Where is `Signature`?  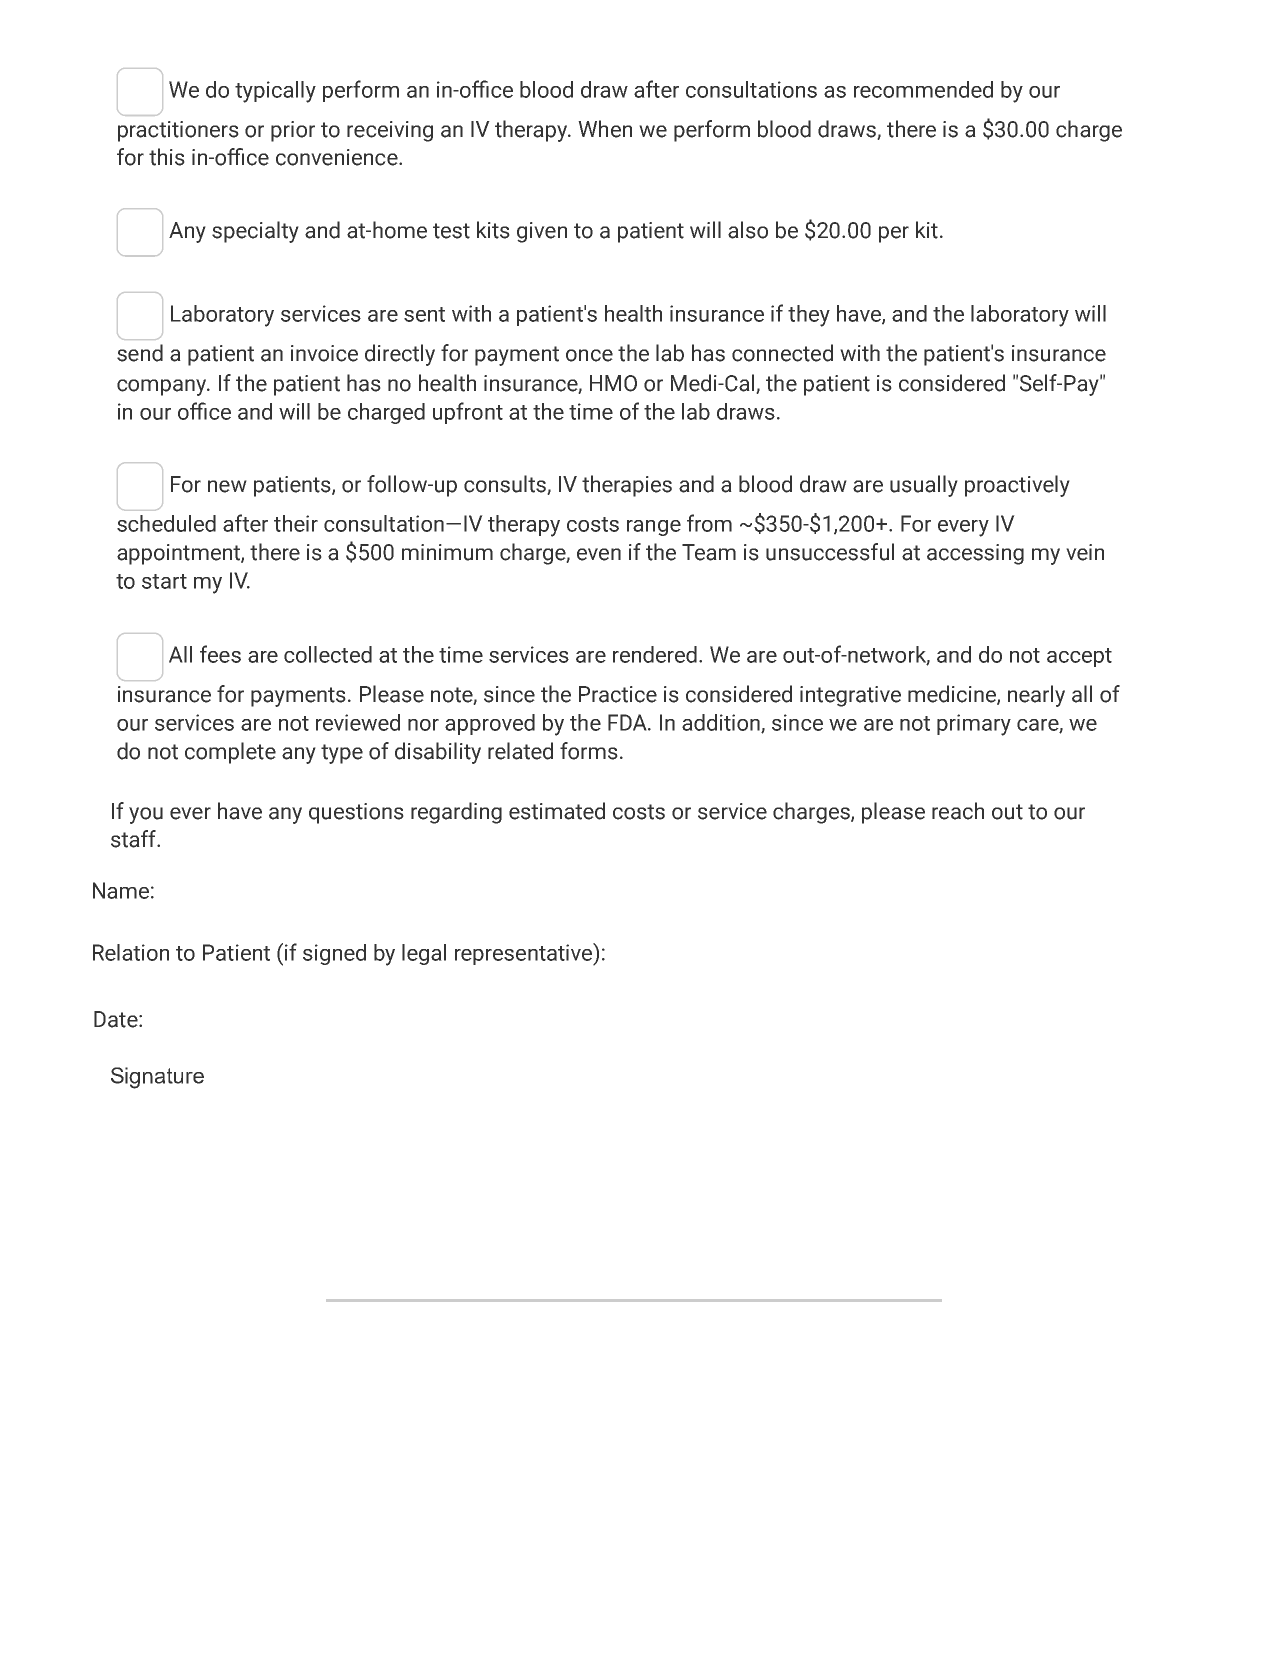 Signature is located at coordinates (157, 1078).
